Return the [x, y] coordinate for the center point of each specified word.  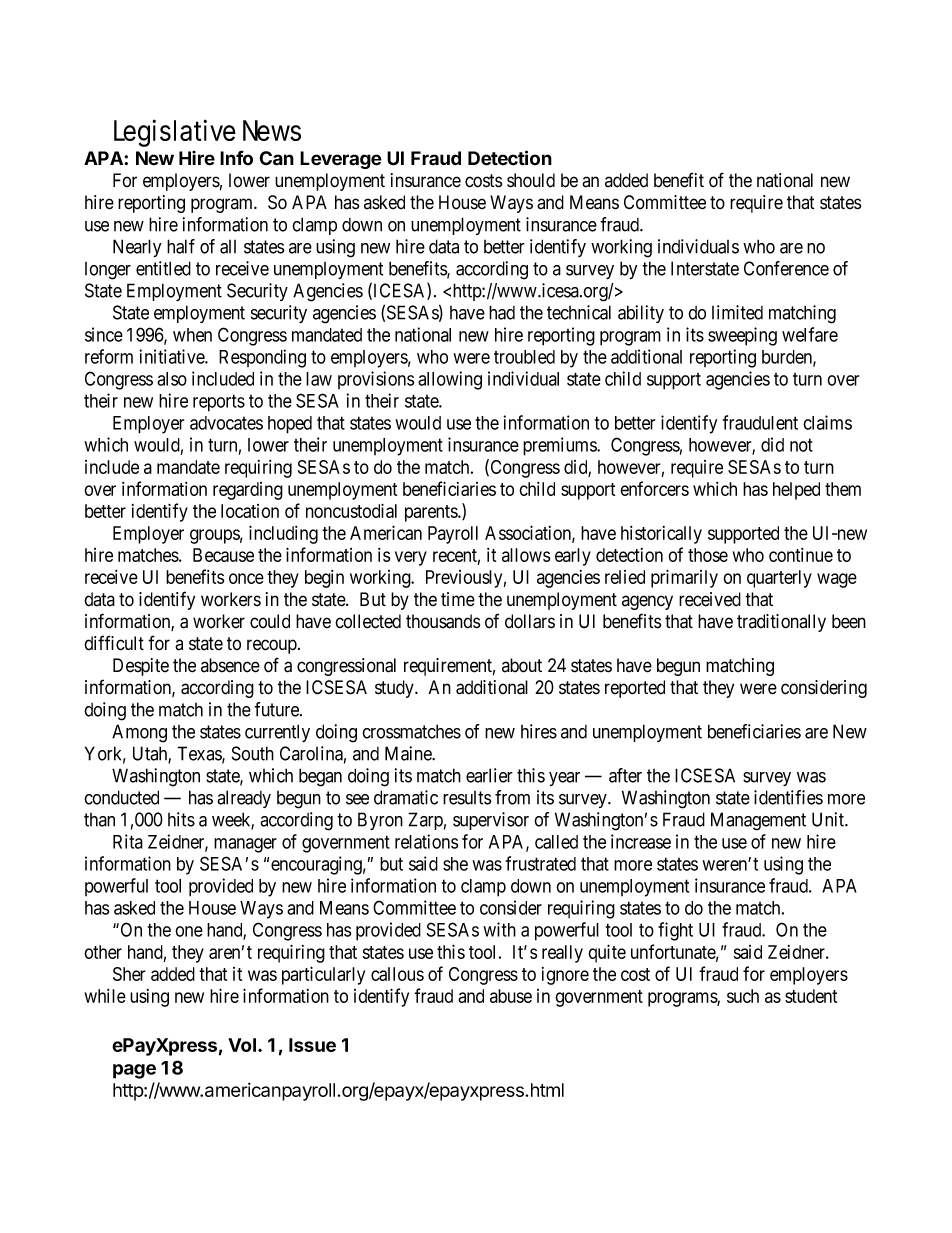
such [743, 996]
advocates [226, 423]
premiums [560, 446]
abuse [511, 996]
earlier [489, 775]
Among [139, 733]
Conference [786, 268]
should [531, 180]
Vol [242, 1045]
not [801, 445]
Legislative [175, 133]
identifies [788, 797]
